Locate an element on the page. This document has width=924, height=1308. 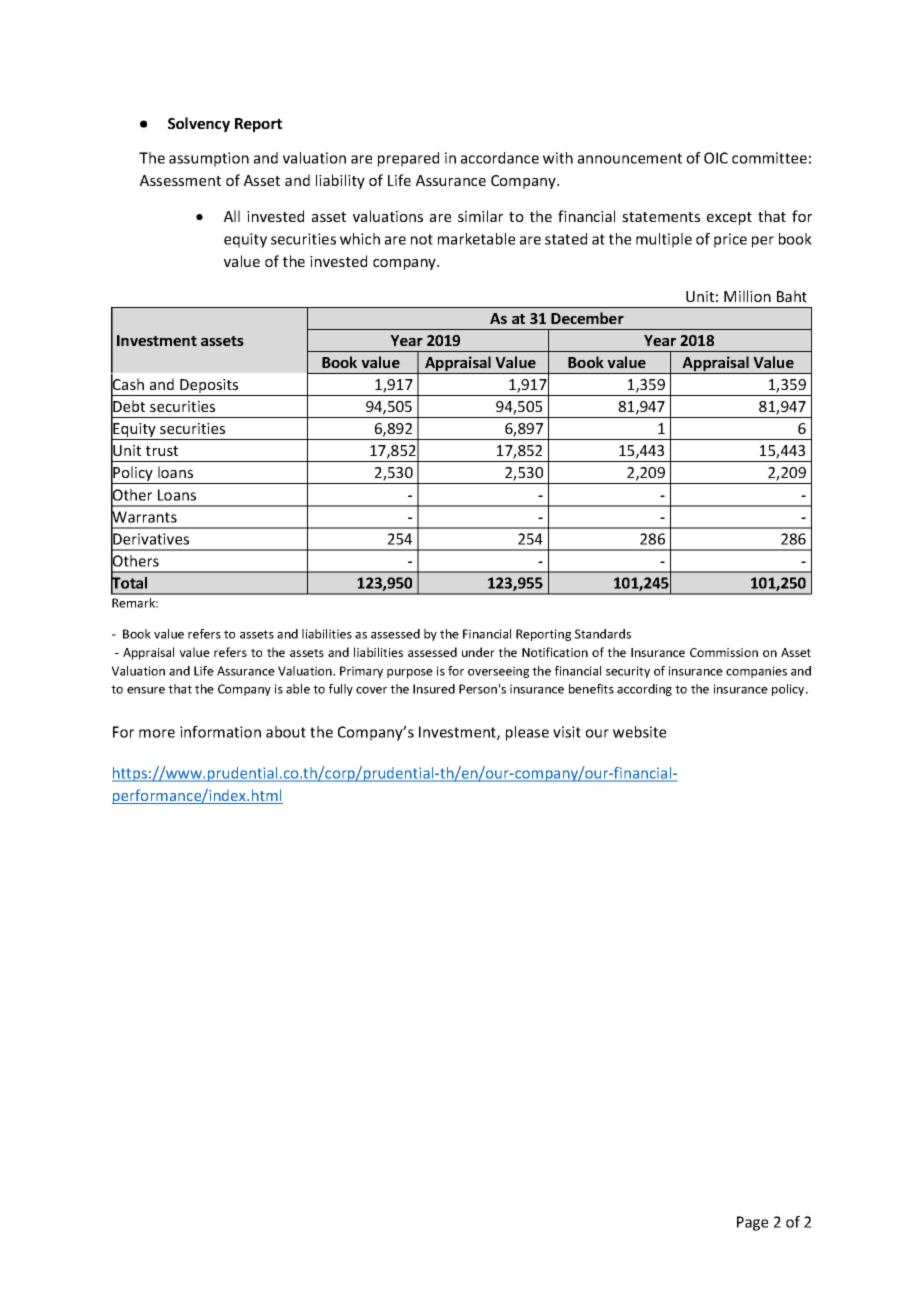
according is located at coordinates (644, 690).
